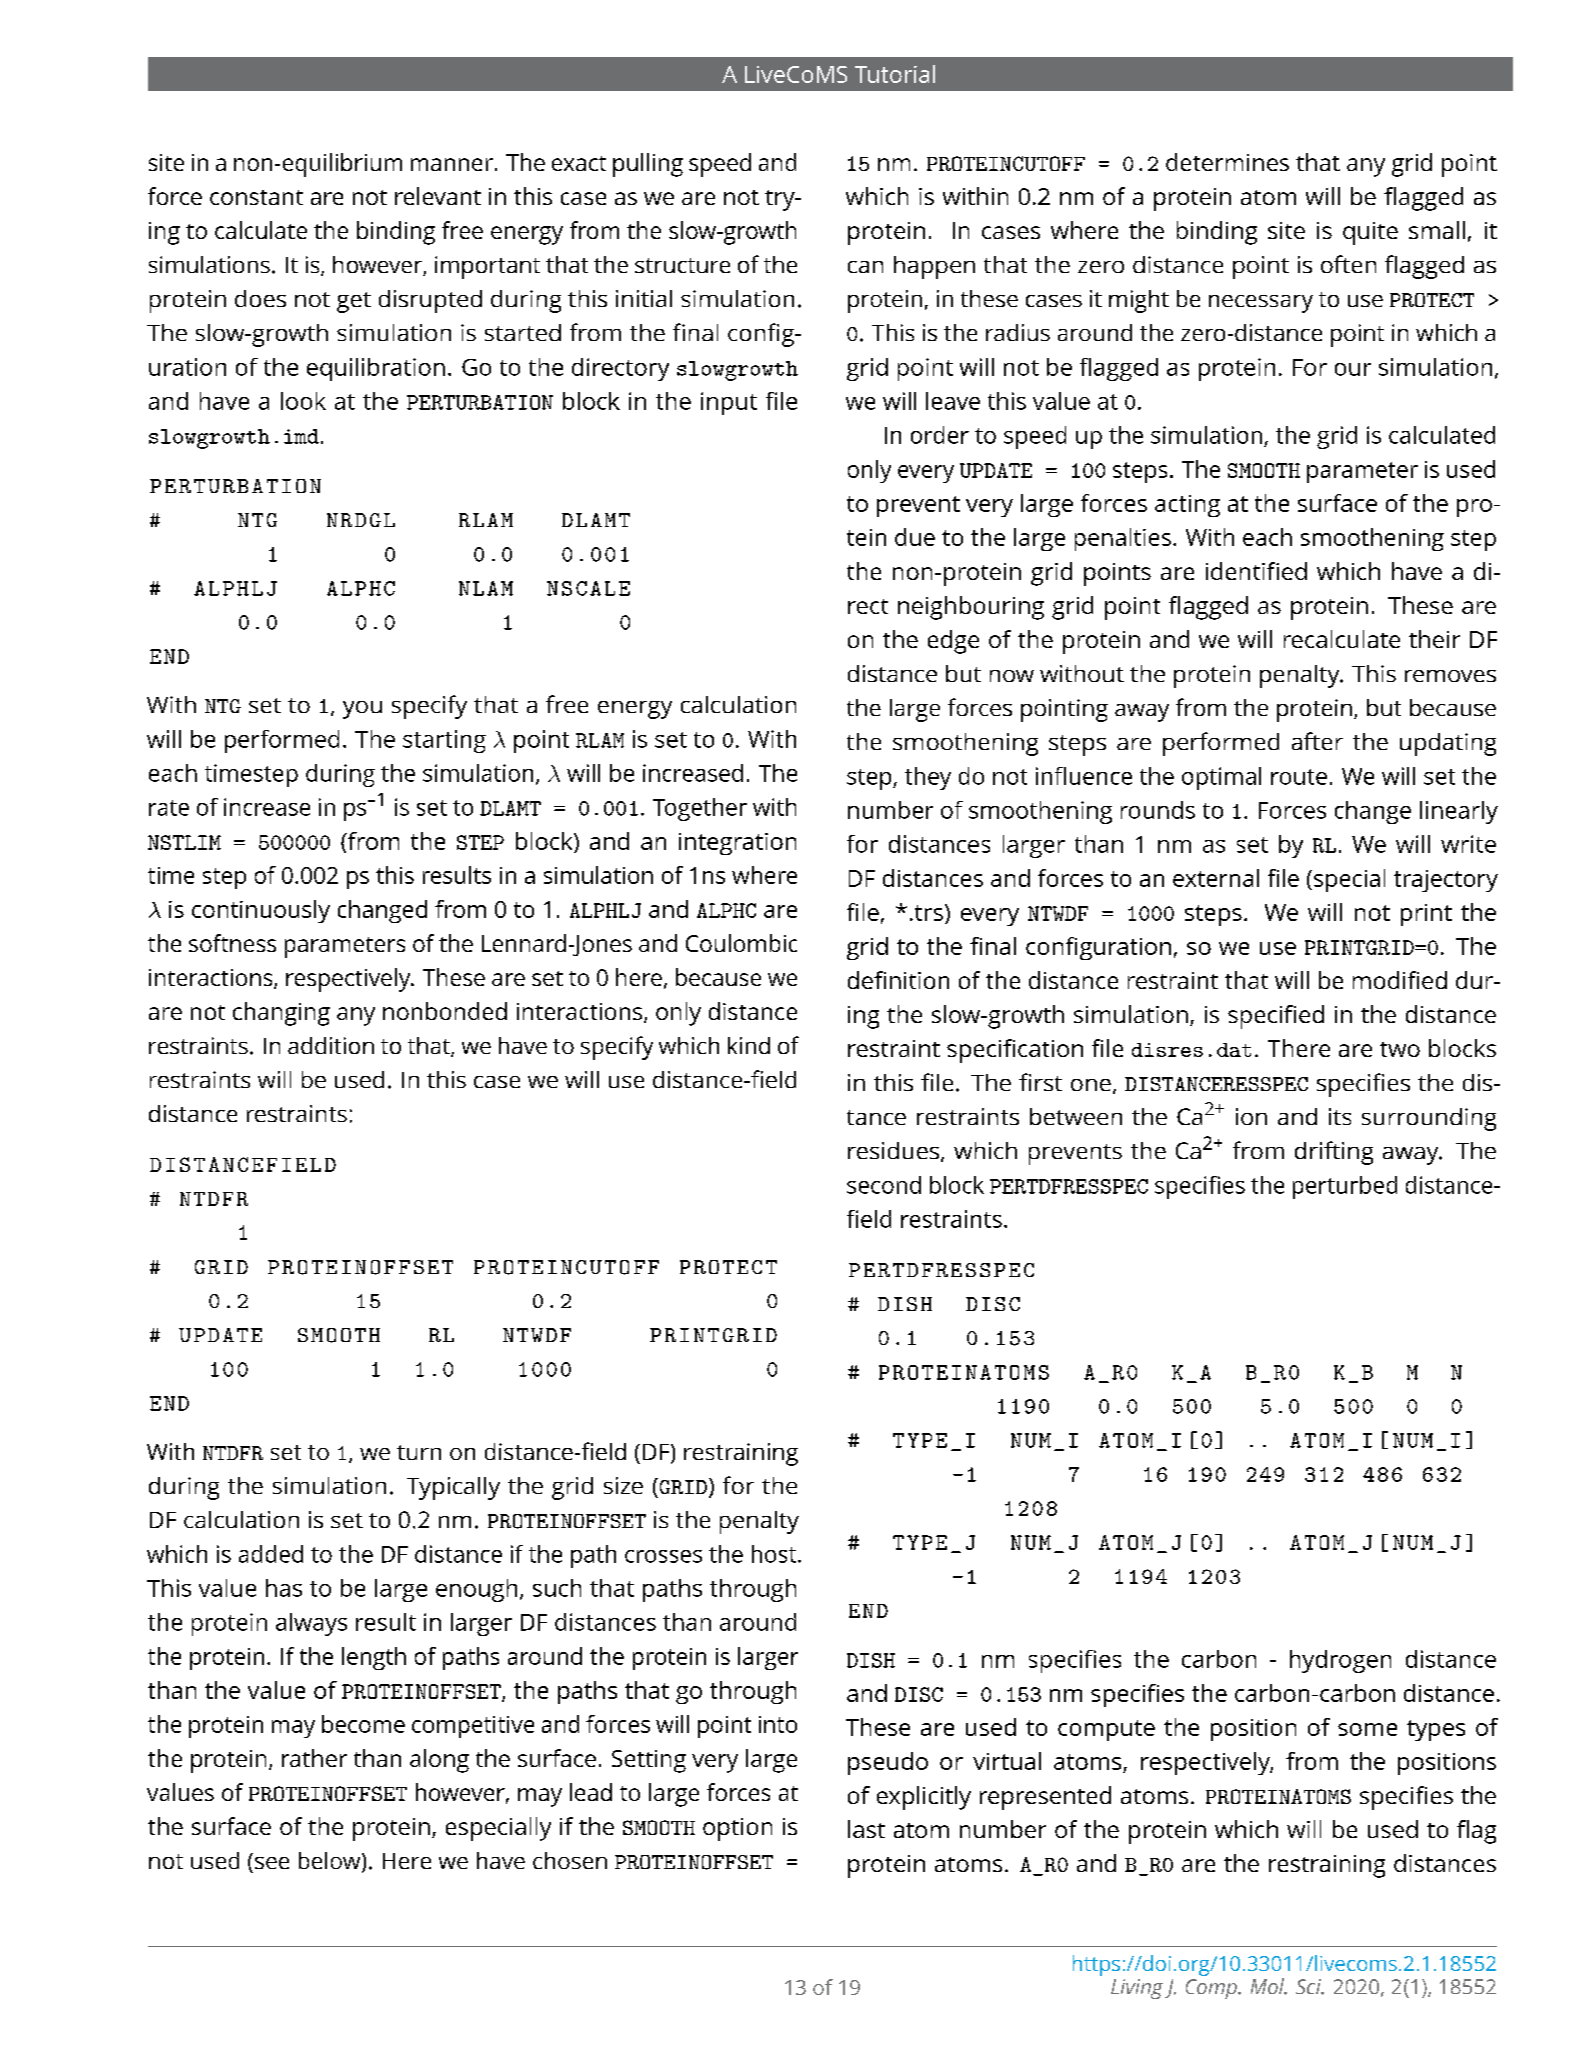  I want to click on you, so click(362, 710).
